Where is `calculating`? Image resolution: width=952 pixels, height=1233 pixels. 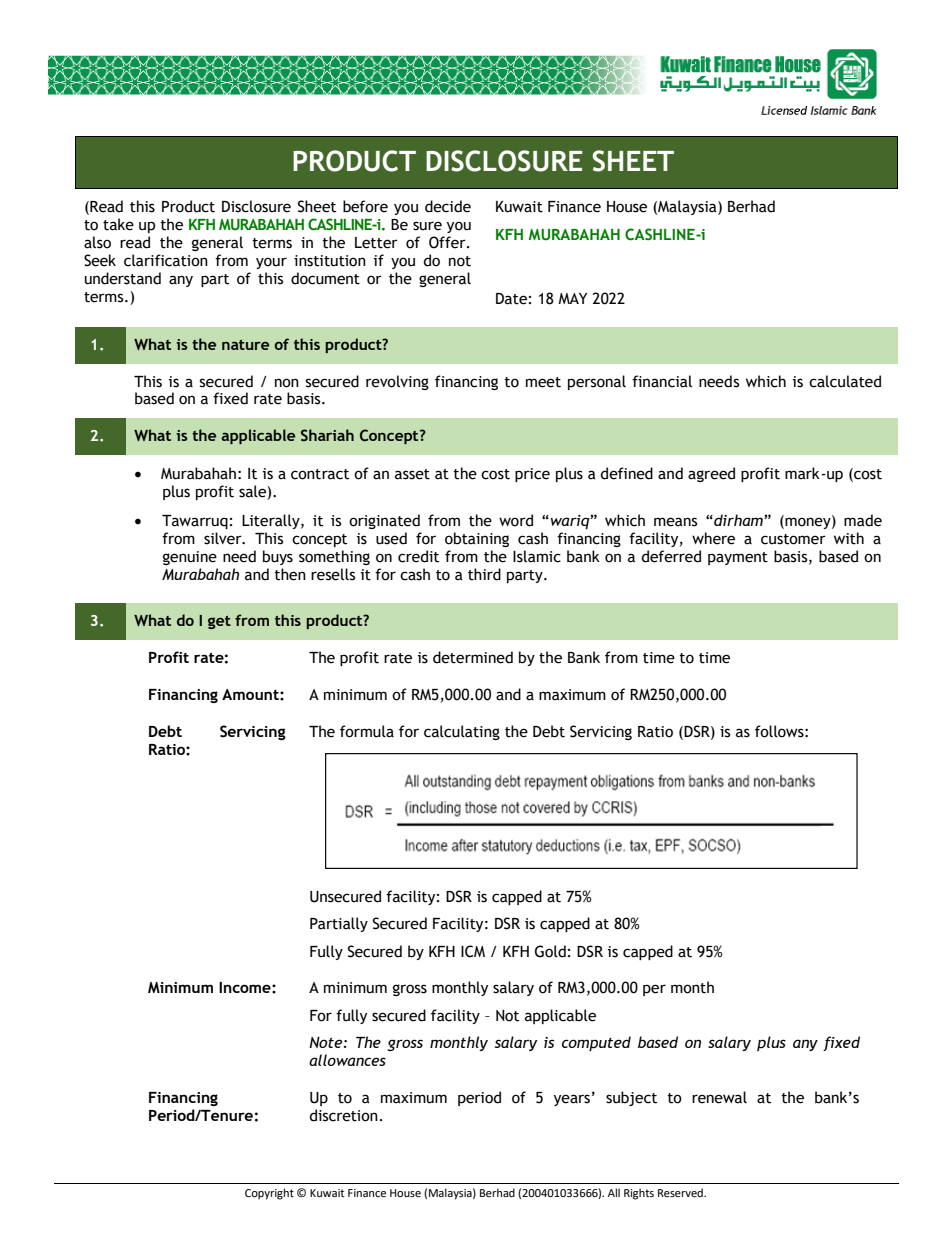 calculating is located at coordinates (462, 732).
